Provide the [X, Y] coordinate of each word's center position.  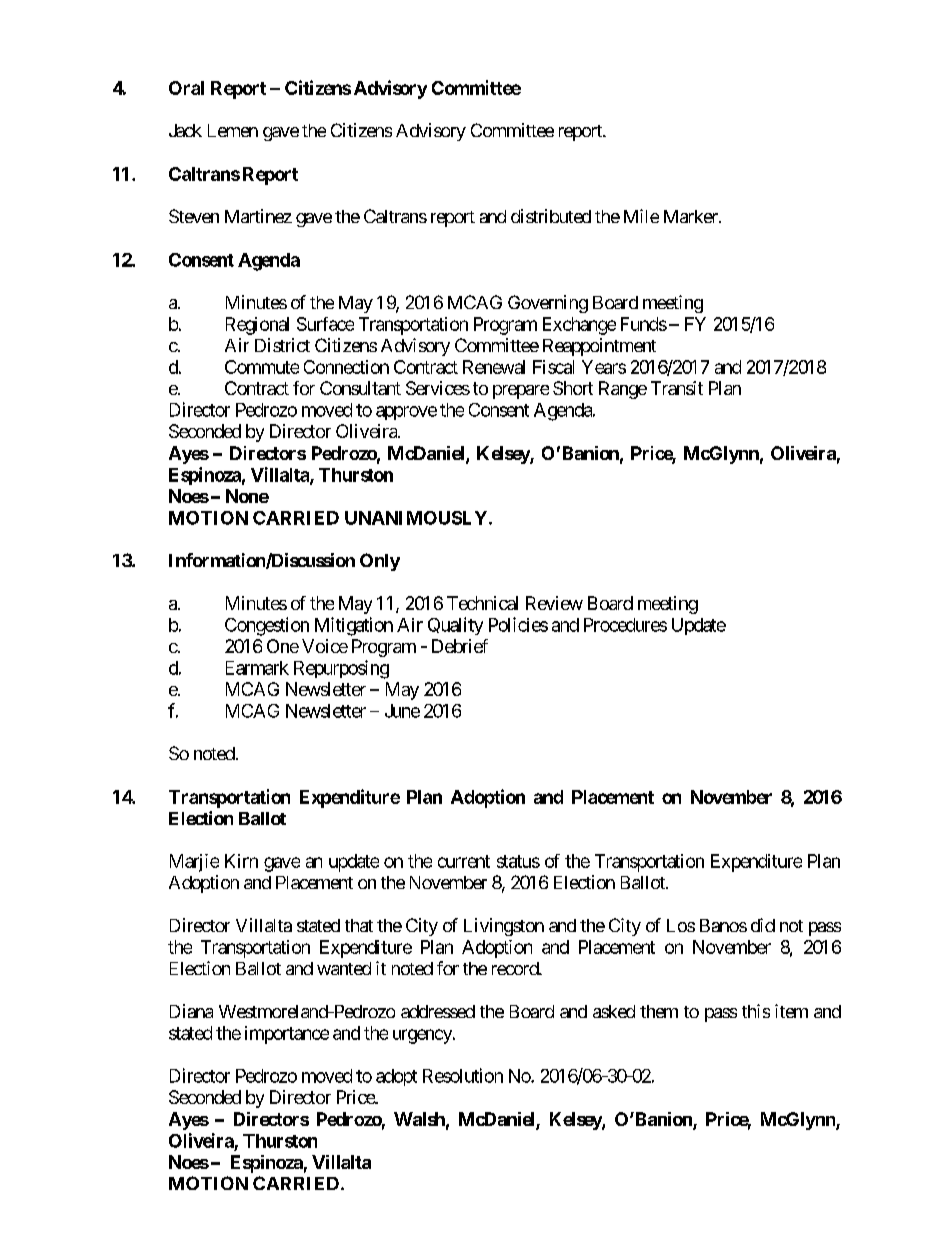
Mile [641, 216]
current [464, 861]
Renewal [494, 367]
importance [287, 1035]
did [763, 925]
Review [554, 603]
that [359, 925]
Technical [482, 603]
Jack [185, 130]
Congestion [267, 626]
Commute [262, 367]
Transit [677, 388]
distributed [551, 216]
